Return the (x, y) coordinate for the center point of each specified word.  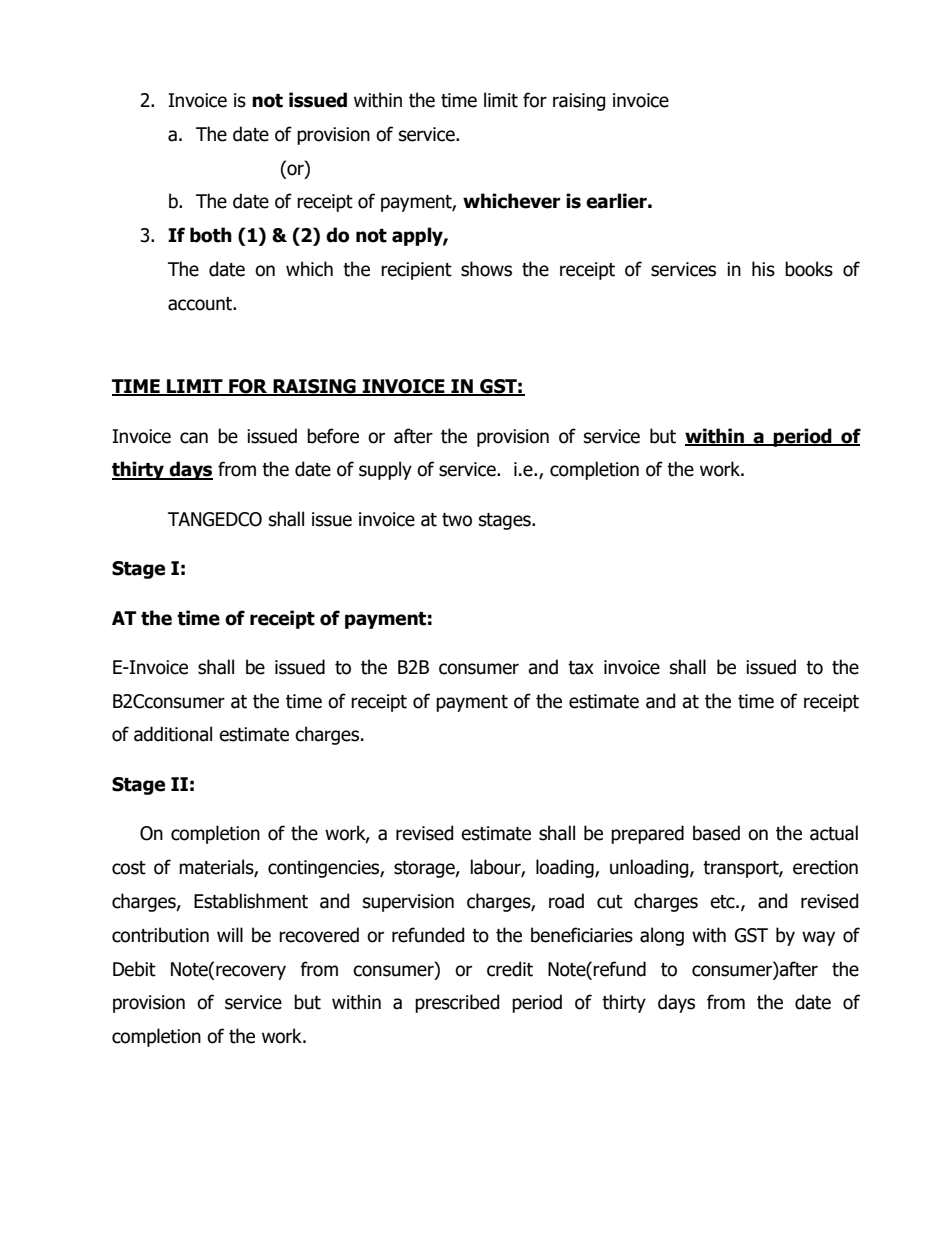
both (211, 235)
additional (173, 734)
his (763, 269)
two (457, 520)
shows (486, 269)
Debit (134, 969)
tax (581, 668)
